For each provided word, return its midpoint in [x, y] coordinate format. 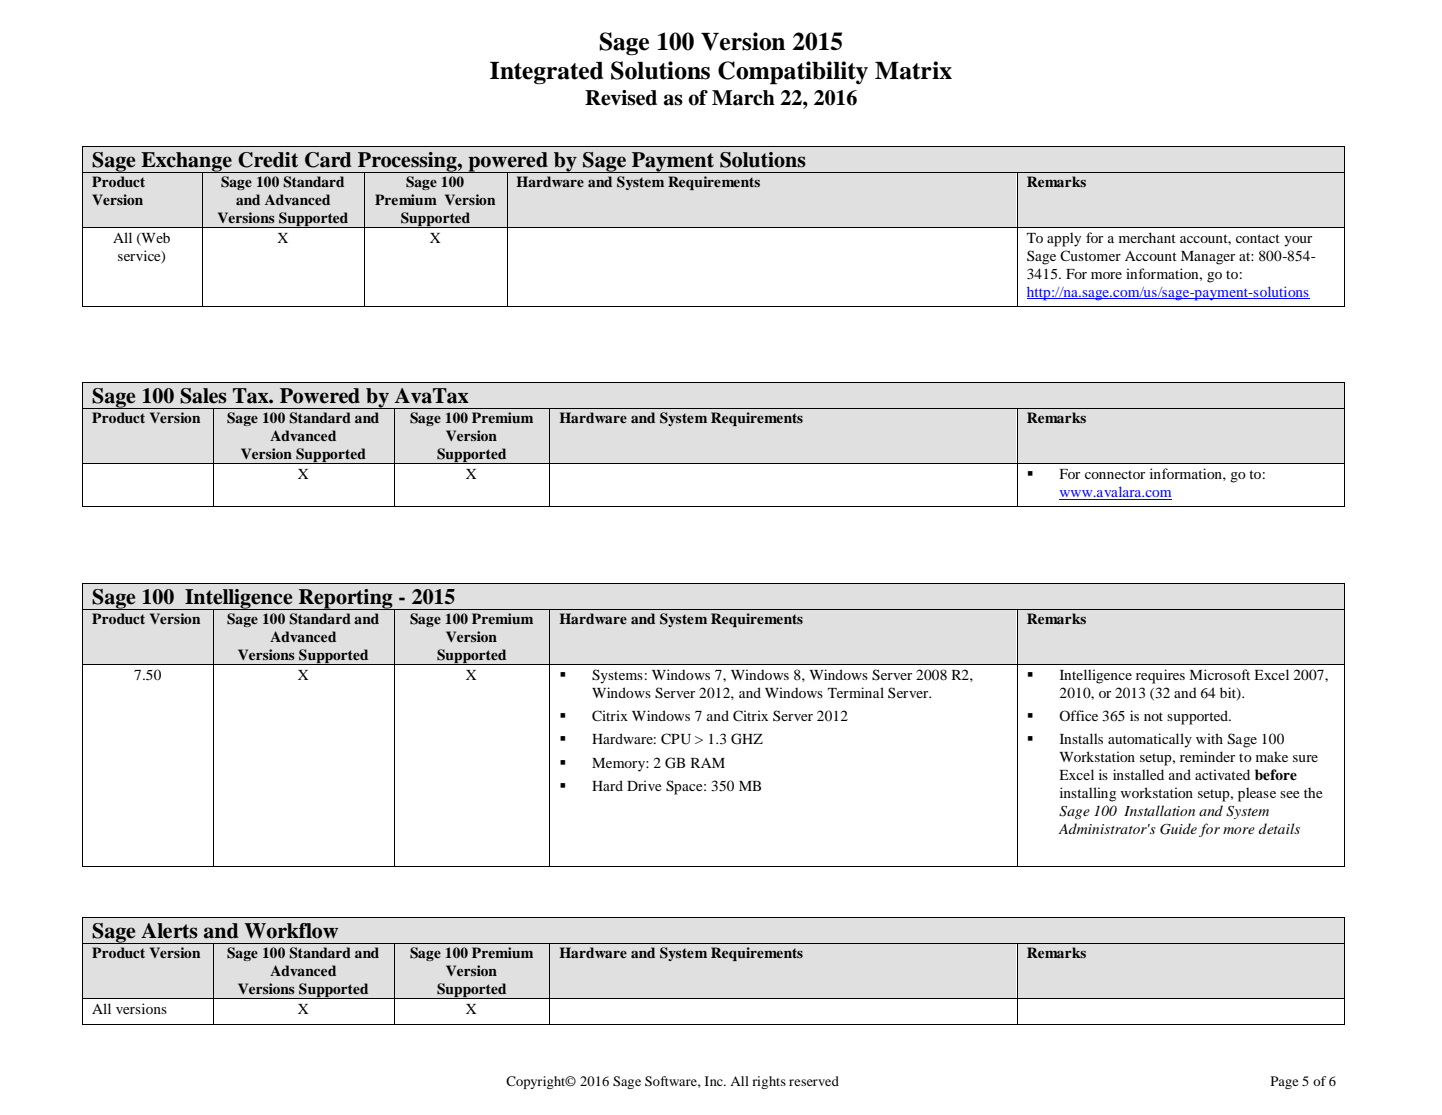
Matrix [913, 70]
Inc [715, 1081]
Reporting [346, 600]
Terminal [856, 692]
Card [328, 160]
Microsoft [1219, 674]
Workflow [291, 931]
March [743, 98]
